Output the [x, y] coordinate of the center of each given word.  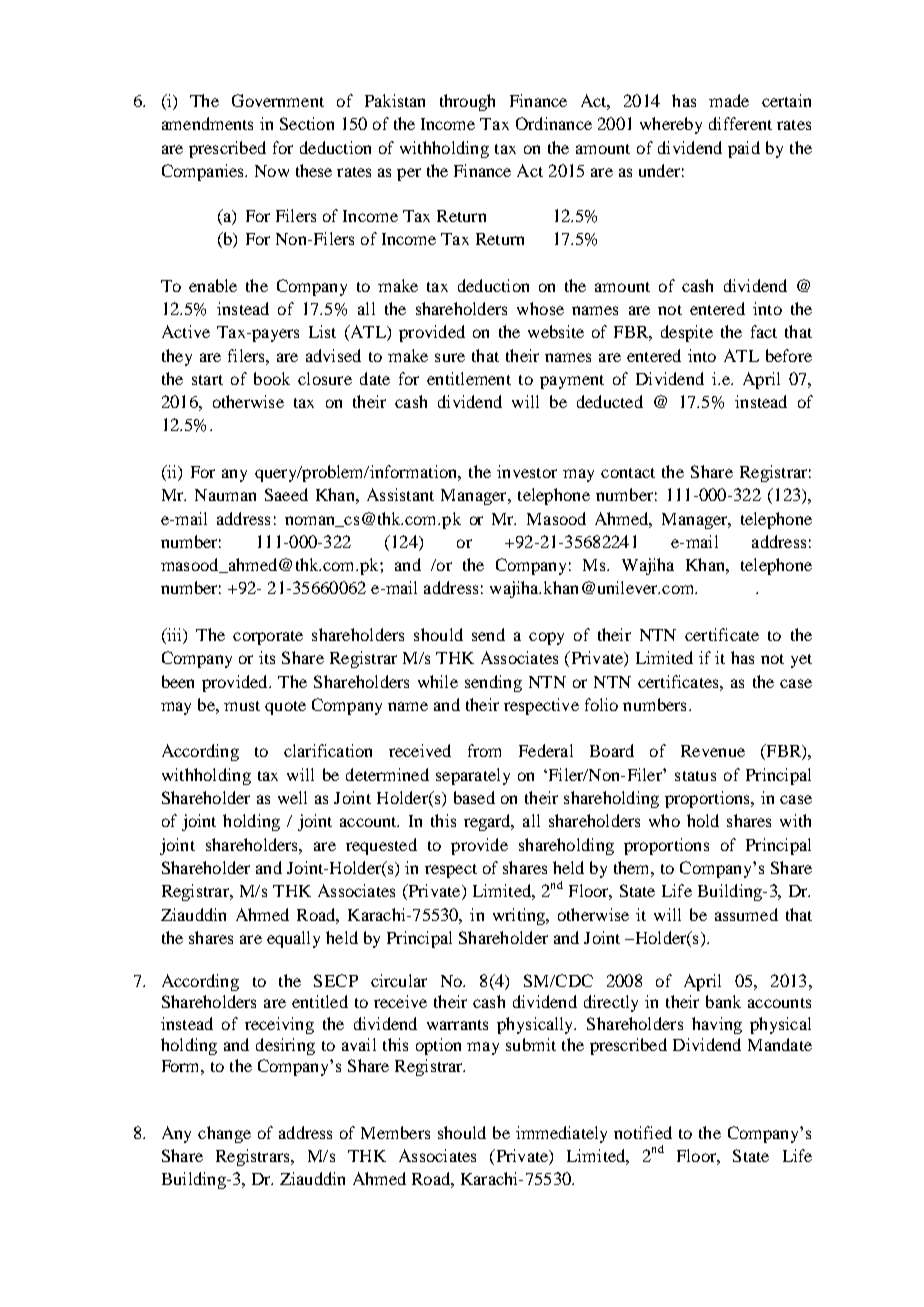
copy [546, 638]
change [224, 1134]
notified [643, 1132]
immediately [561, 1134]
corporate [268, 638]
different [740, 123]
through [467, 102]
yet [801, 661]
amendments [207, 123]
